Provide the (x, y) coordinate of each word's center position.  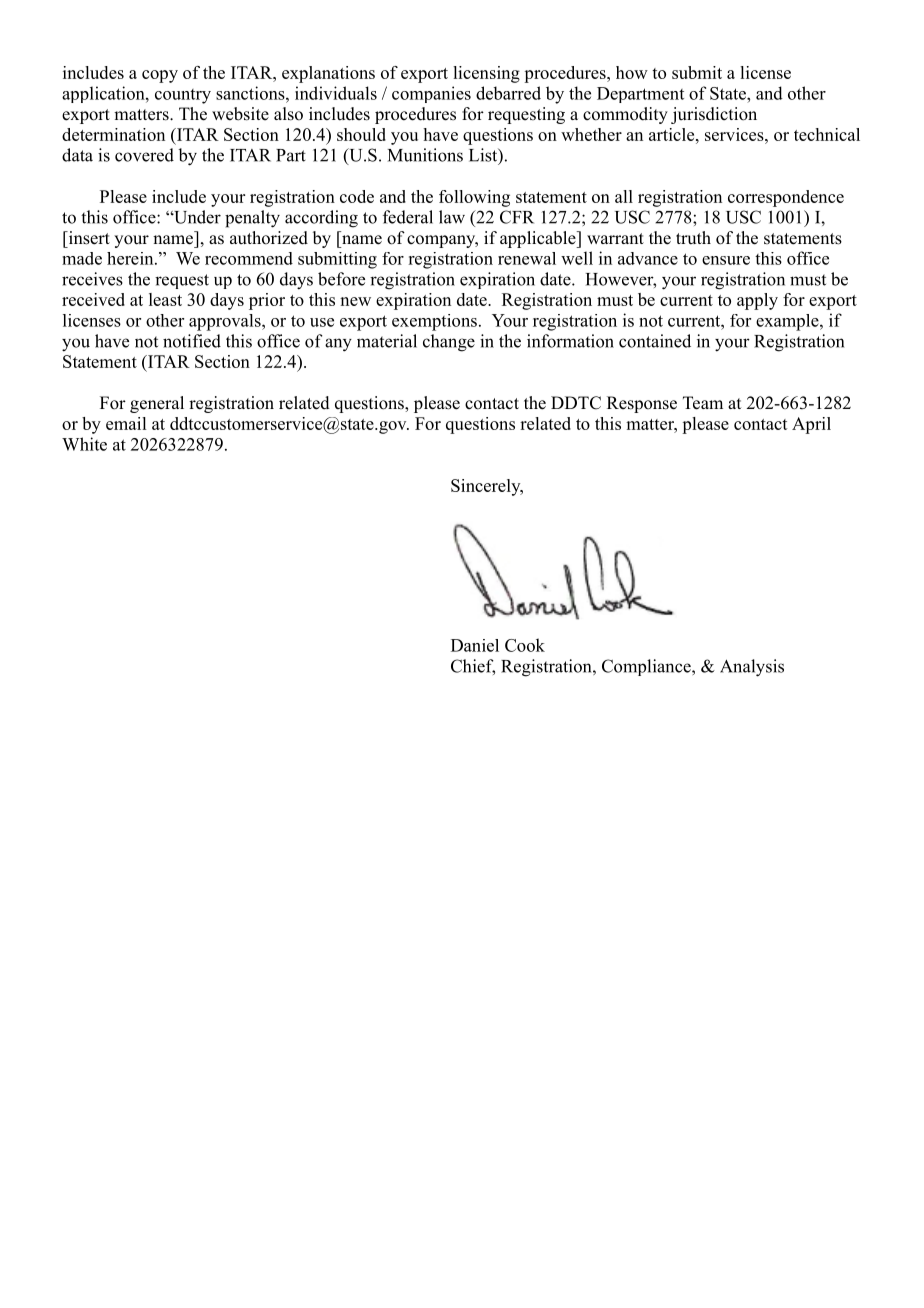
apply (757, 301)
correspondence (786, 198)
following (474, 198)
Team (703, 403)
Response (642, 404)
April (811, 425)
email (126, 423)
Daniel (475, 645)
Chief (473, 667)
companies (431, 94)
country (183, 96)
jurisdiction (714, 115)
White (84, 444)
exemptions (434, 322)
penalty (252, 219)
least (165, 299)
